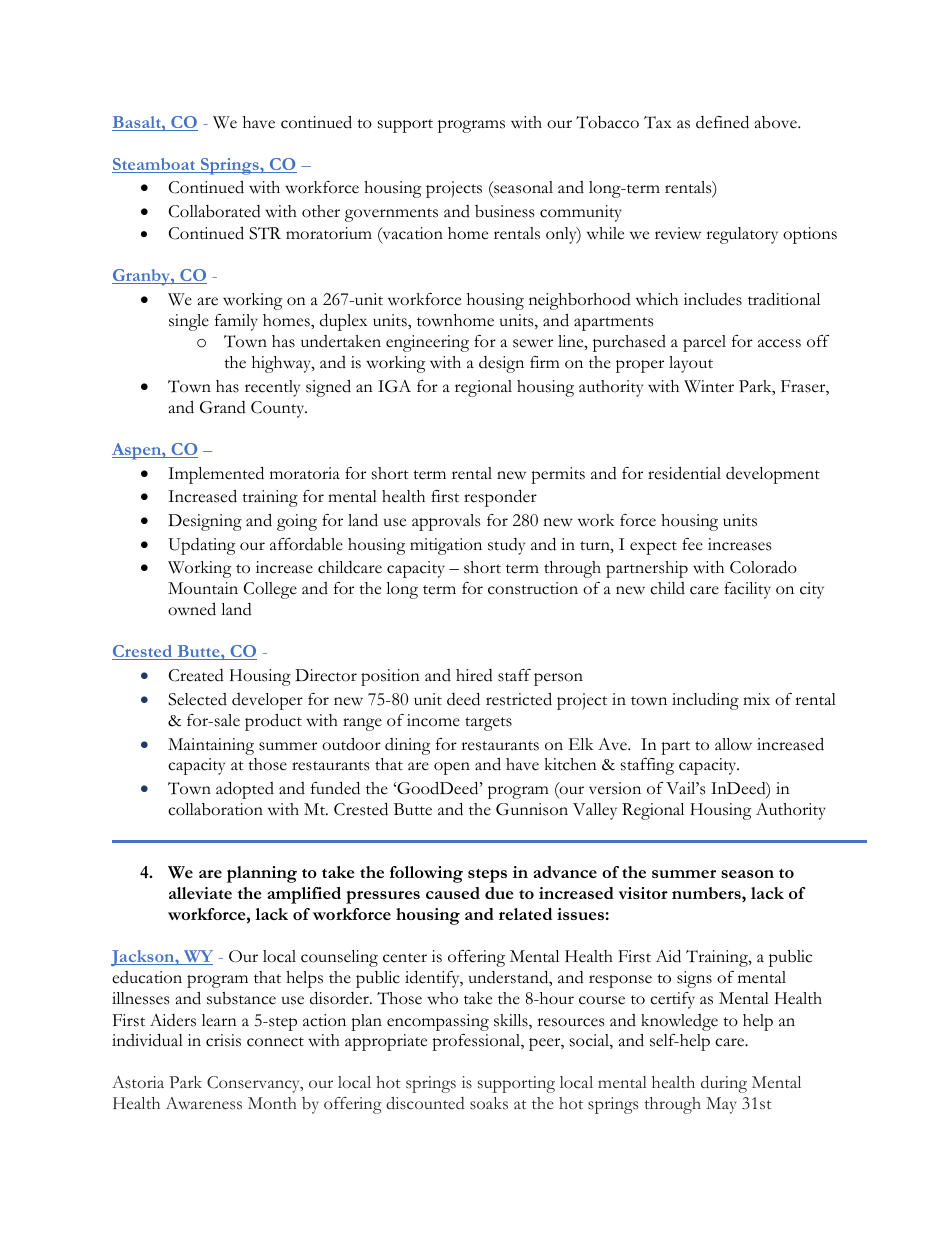 The width and height of the screenshot is (952, 1233). What do you see at coordinates (489, 1103) in the screenshot?
I see `soaks` at bounding box center [489, 1103].
